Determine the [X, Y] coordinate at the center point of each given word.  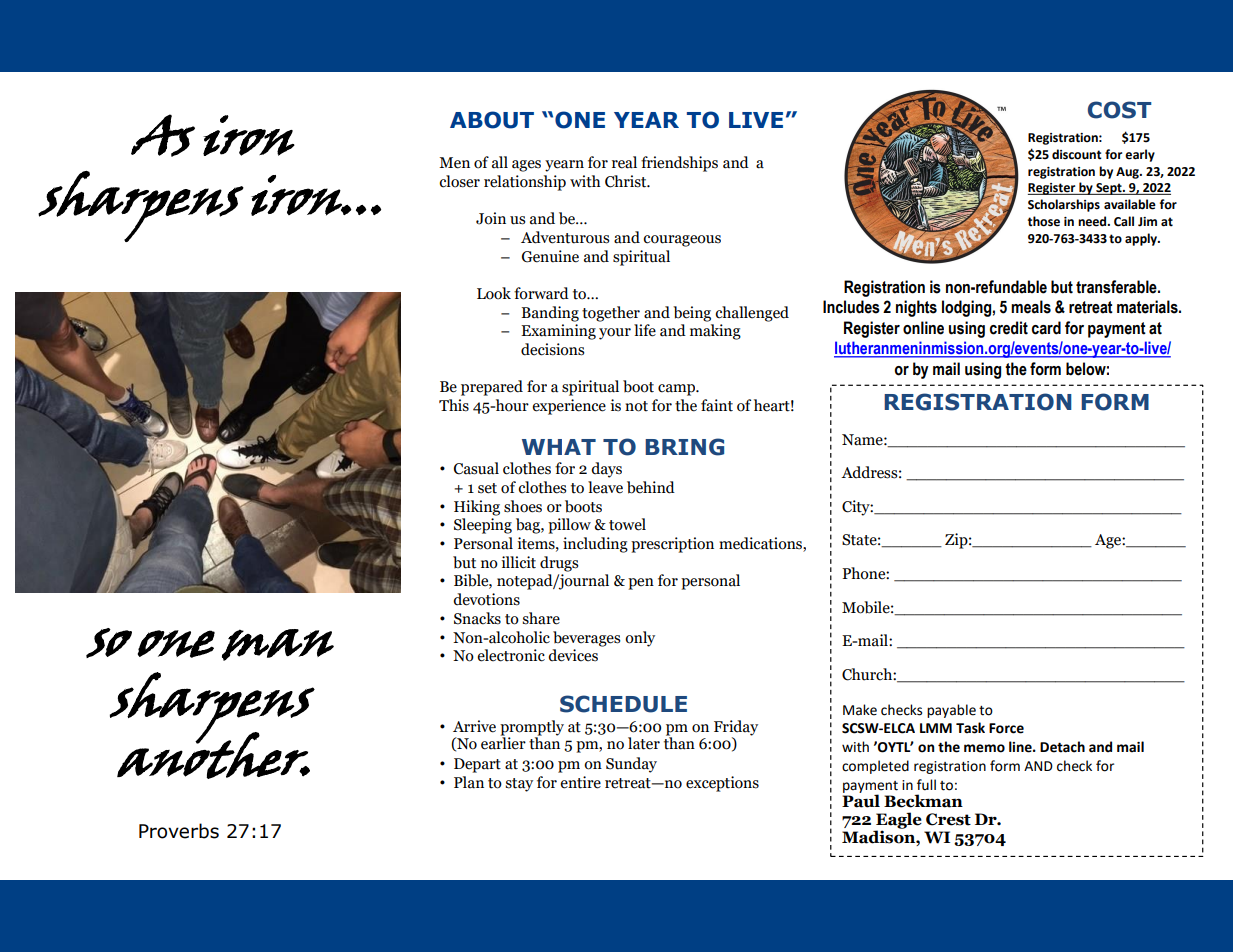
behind [651, 487]
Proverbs [179, 831]
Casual [476, 468]
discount [1077, 154]
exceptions [722, 784]
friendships [679, 164]
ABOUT [492, 120]
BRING [684, 447]
